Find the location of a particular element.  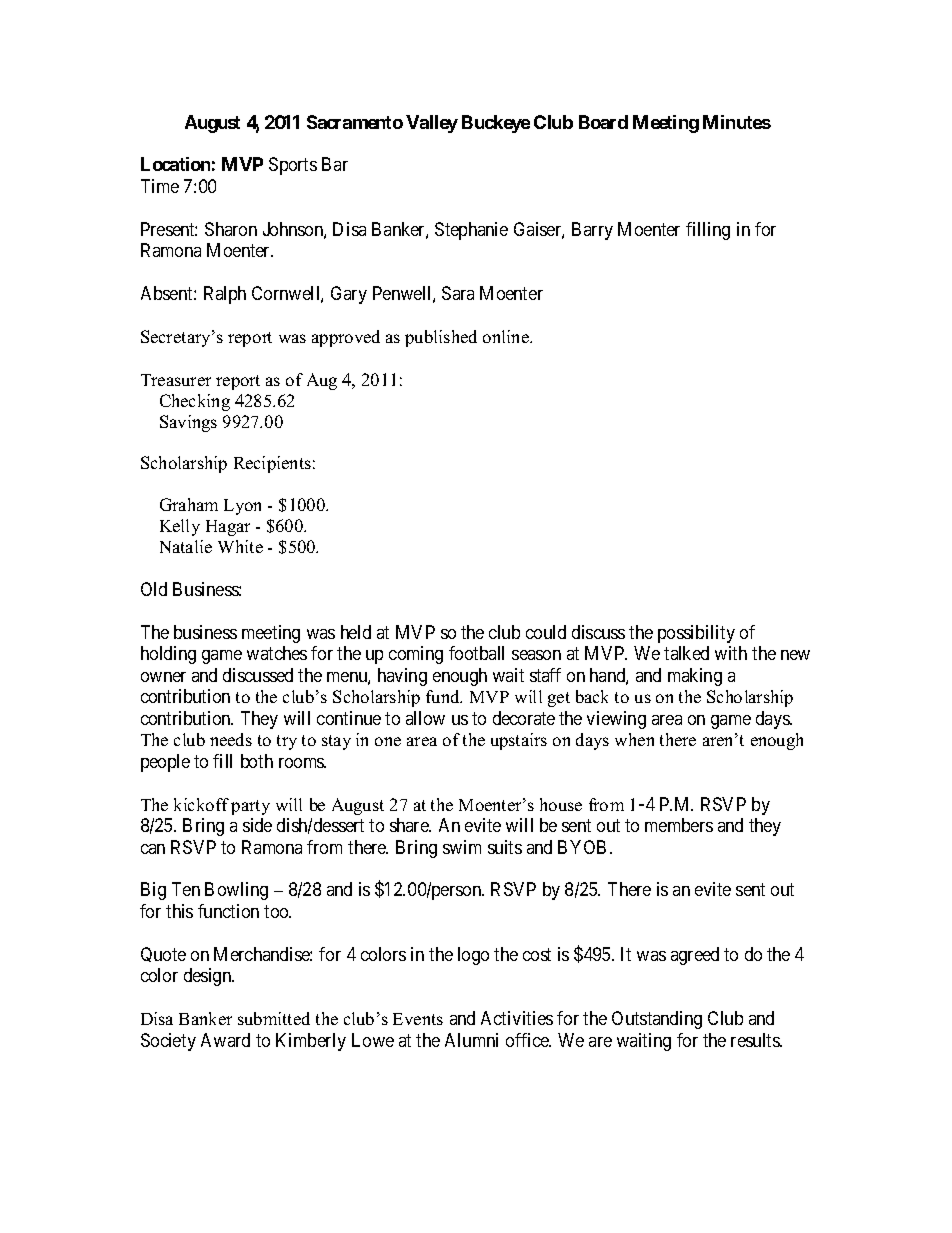

Award is located at coordinates (225, 1040).
